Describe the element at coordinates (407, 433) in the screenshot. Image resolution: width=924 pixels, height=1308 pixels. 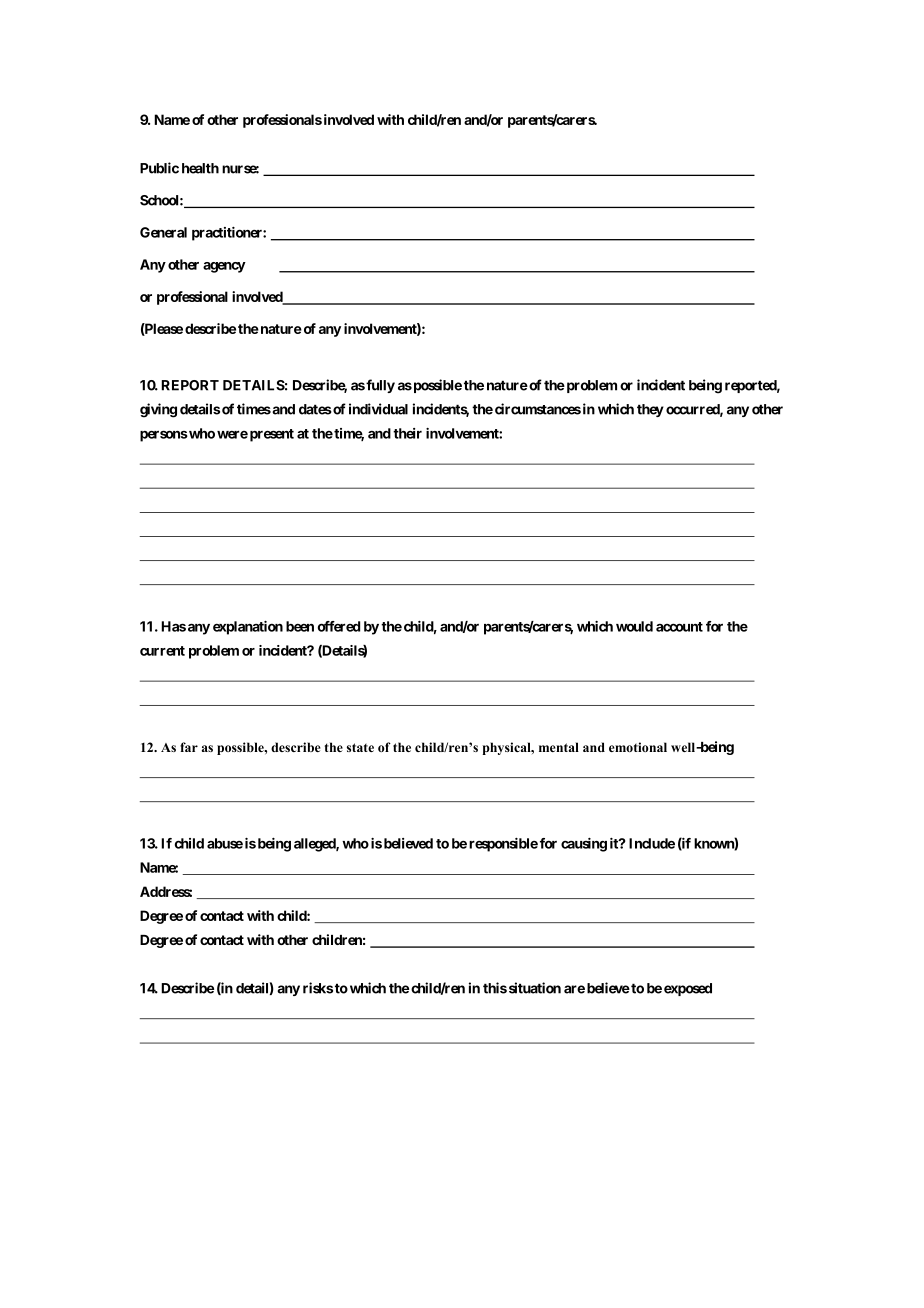
I see `their` at that location.
